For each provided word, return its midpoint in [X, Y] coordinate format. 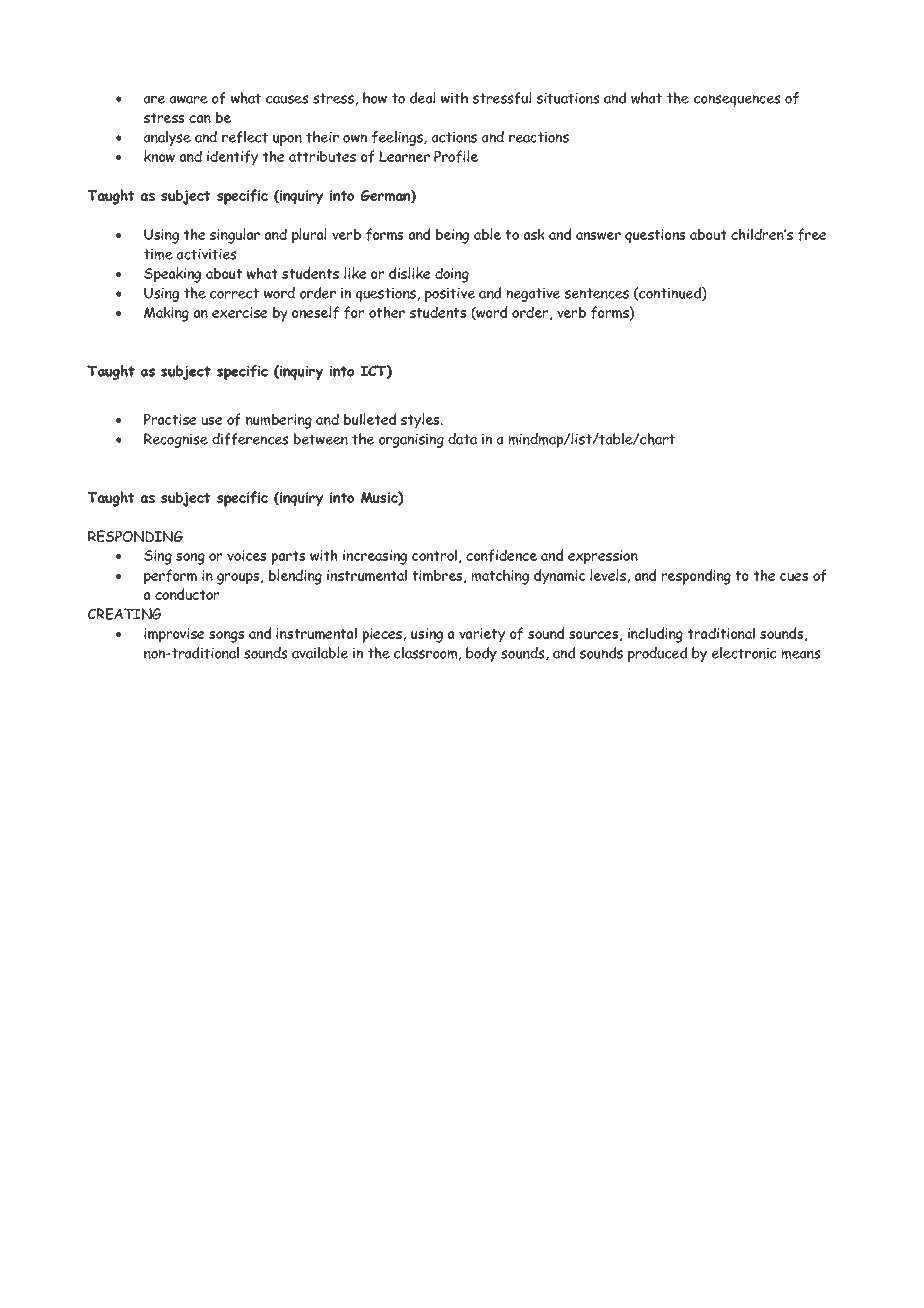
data [462, 439]
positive [450, 295]
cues [794, 576]
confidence [501, 555]
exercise [240, 312]
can [200, 119]
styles [421, 421]
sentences [597, 293]
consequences [737, 101]
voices [246, 555]
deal [422, 98]
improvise [174, 635]
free [812, 234]
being [452, 236]
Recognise [176, 440]
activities [206, 254]
